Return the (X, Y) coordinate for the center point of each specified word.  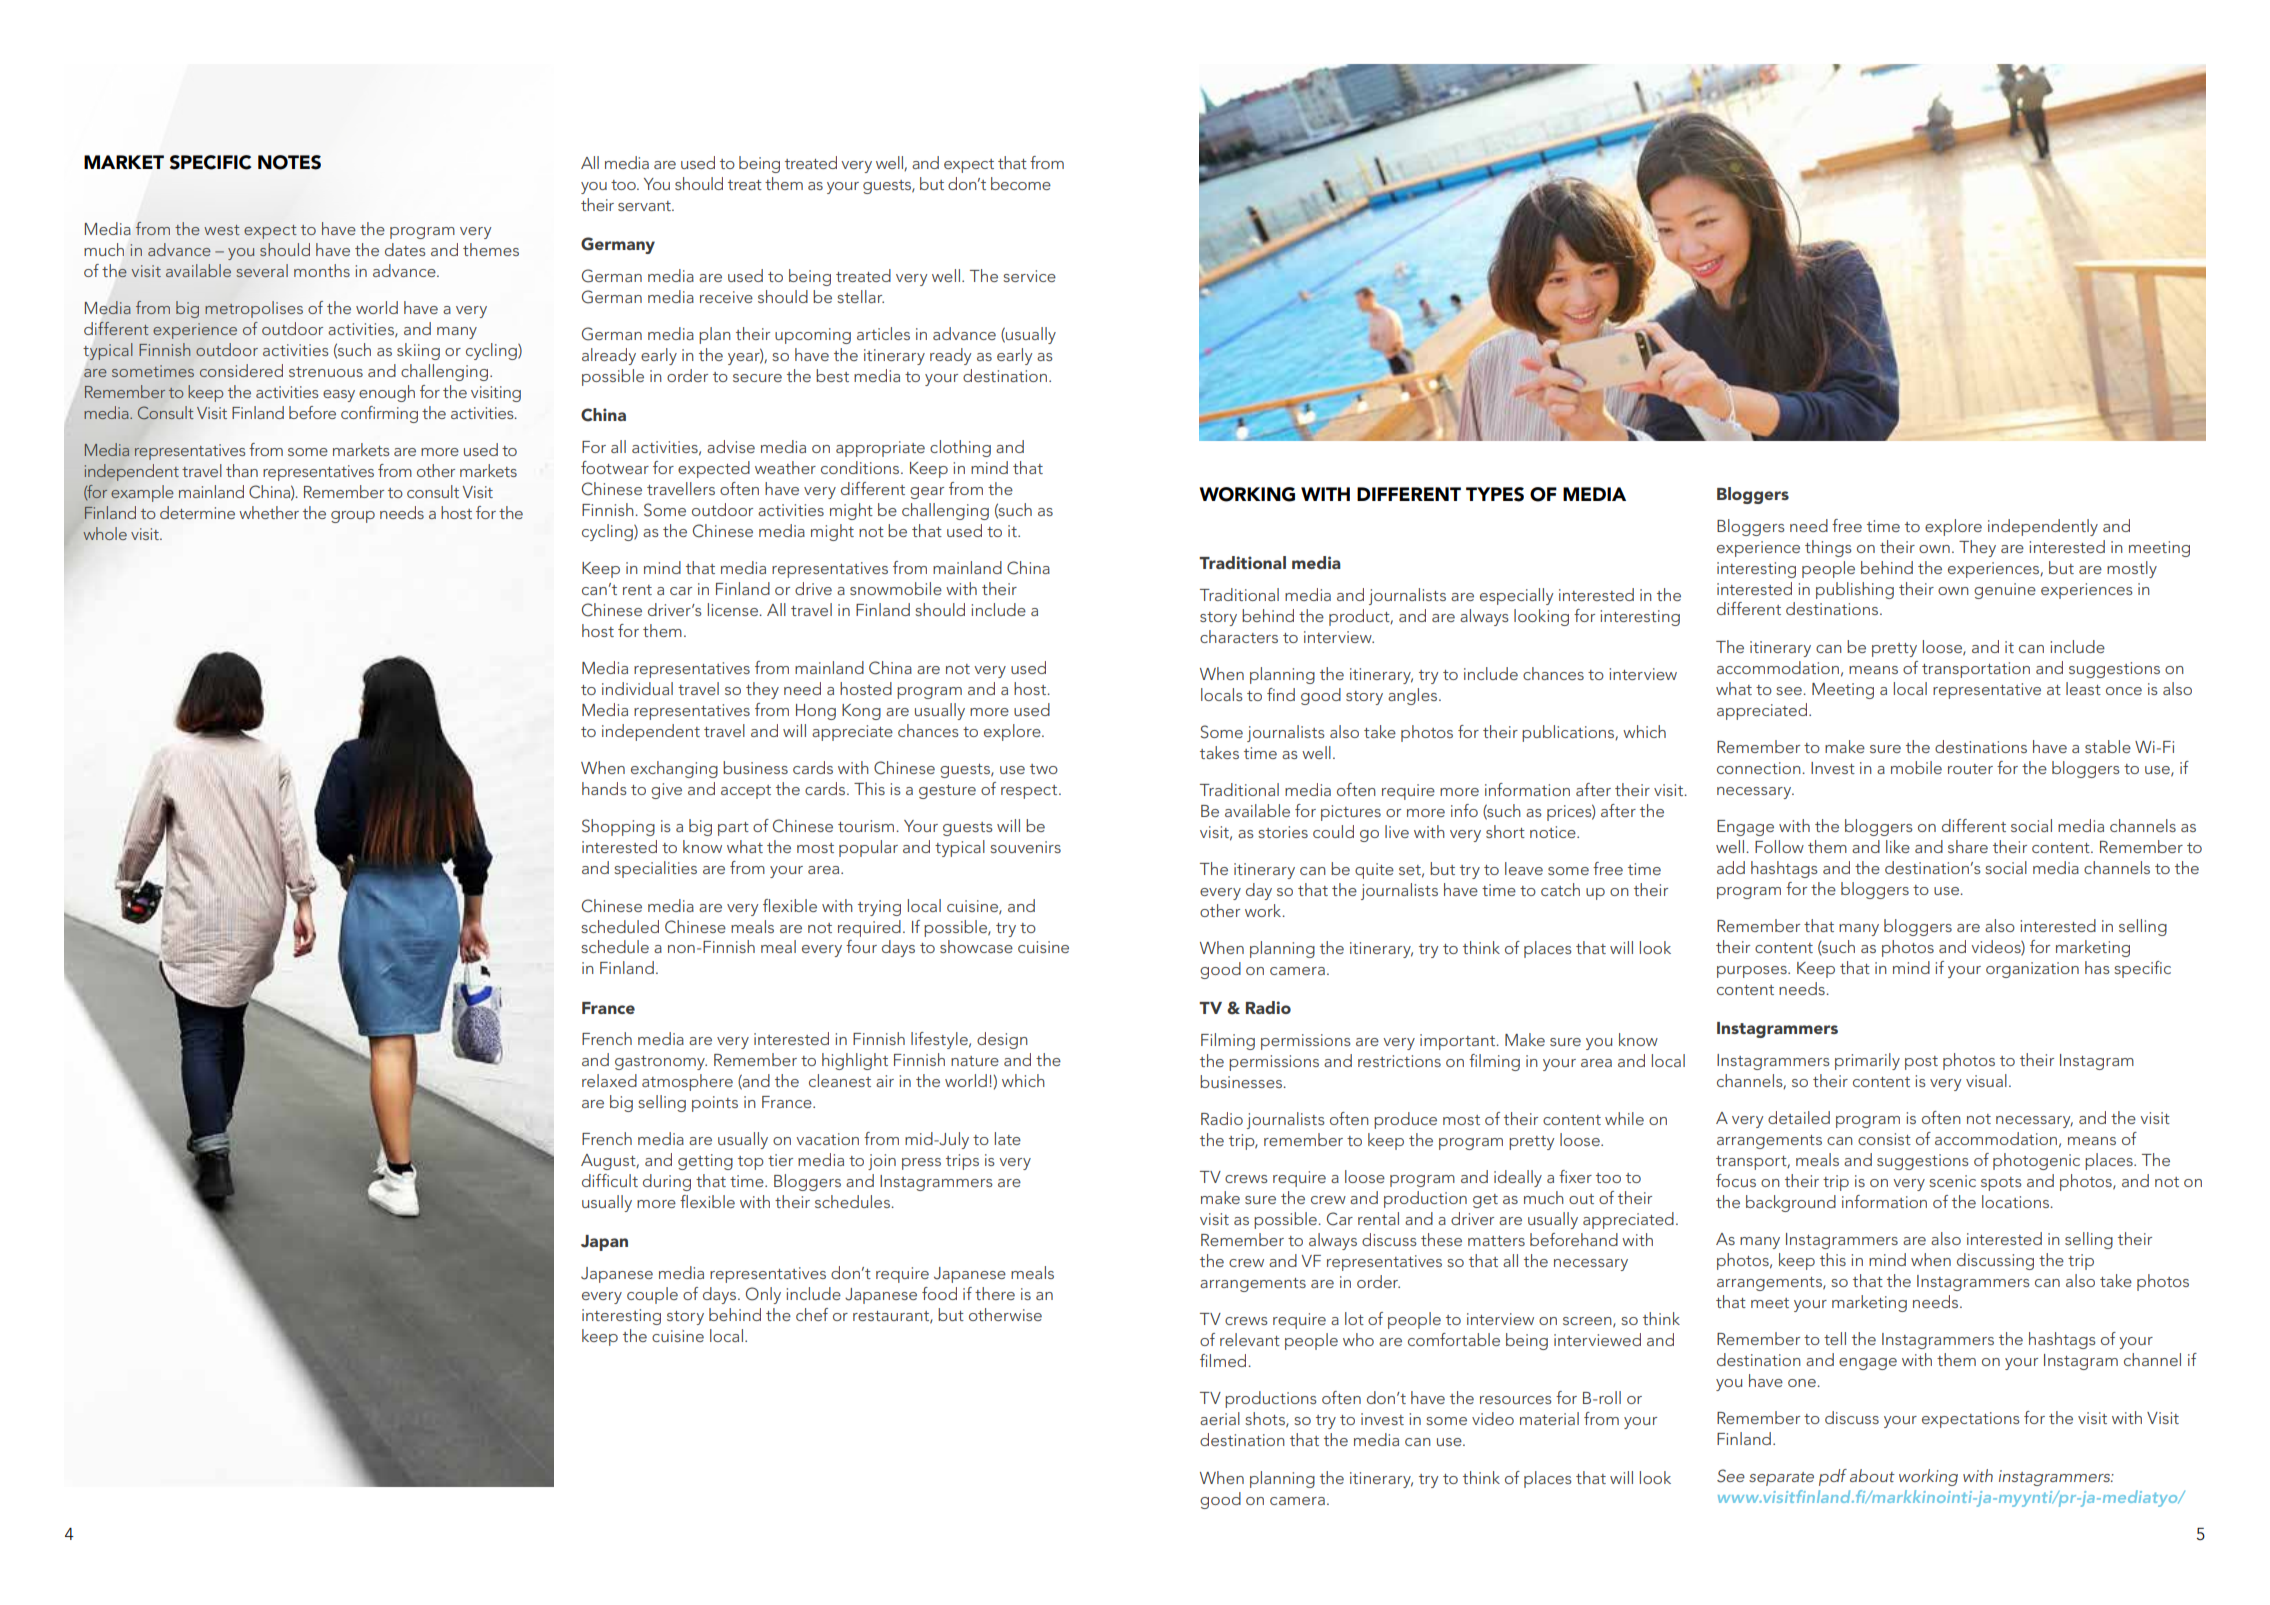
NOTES (289, 162)
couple (652, 1295)
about (1872, 1475)
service (1029, 276)
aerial (1220, 1418)
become (1021, 183)
